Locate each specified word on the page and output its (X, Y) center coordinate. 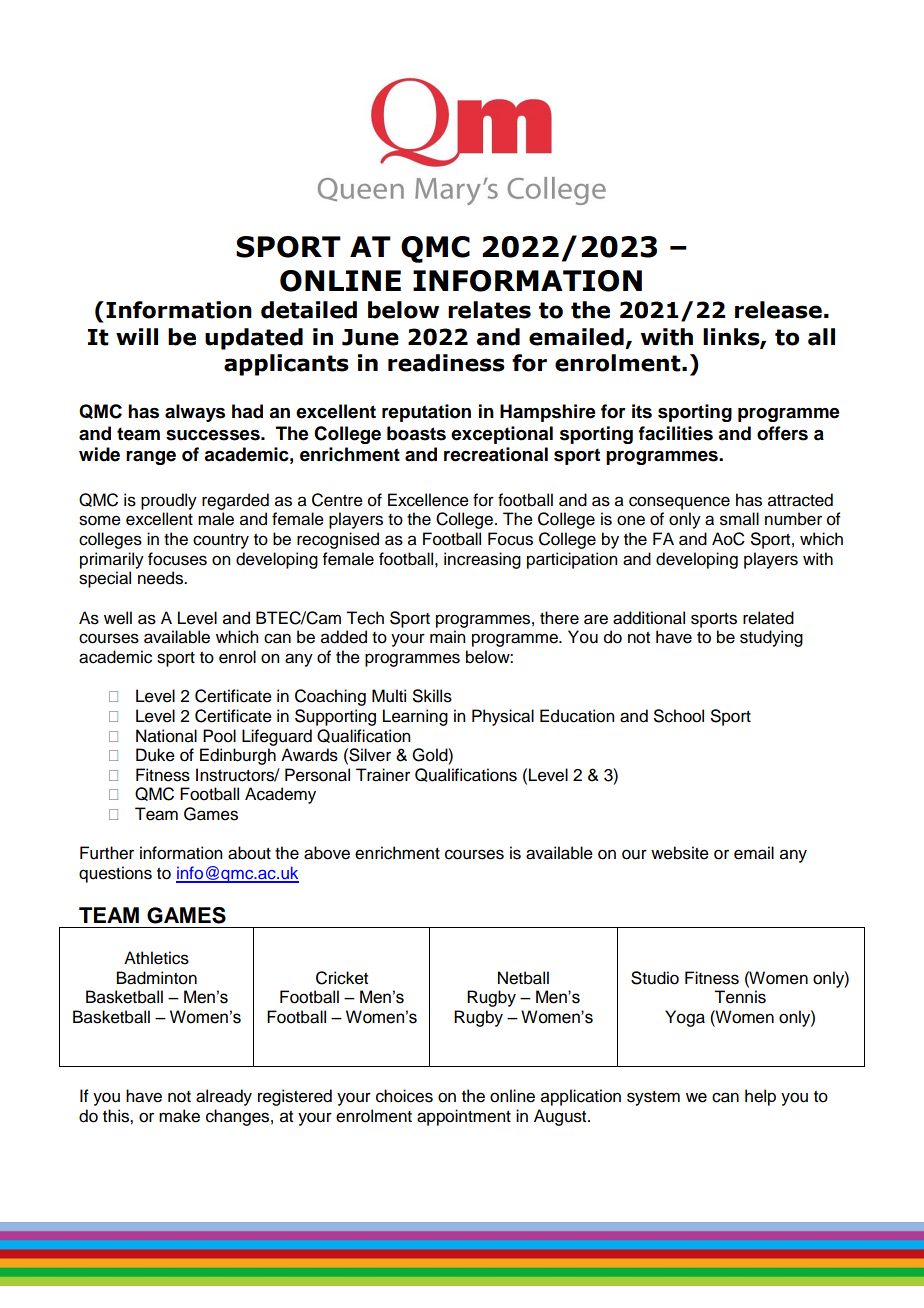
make (179, 1116)
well (118, 618)
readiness (446, 363)
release (778, 310)
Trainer (383, 775)
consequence (679, 503)
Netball (523, 978)
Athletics (156, 958)
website (680, 853)
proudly (169, 501)
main (447, 637)
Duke (155, 755)
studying (771, 638)
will (137, 336)
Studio (655, 978)
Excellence (428, 500)
